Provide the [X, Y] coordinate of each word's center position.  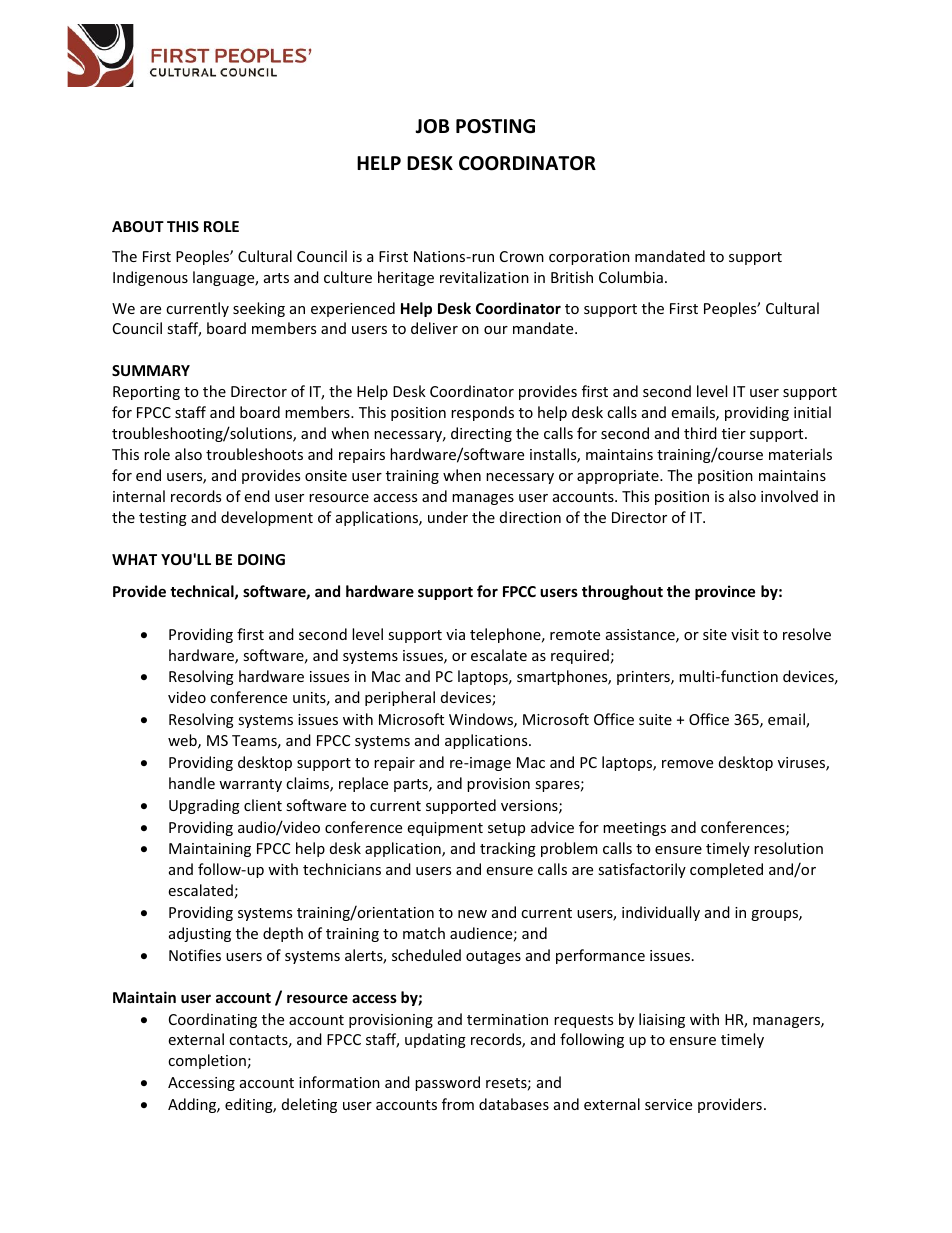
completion [207, 1061]
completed [726, 870]
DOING [261, 559]
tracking [508, 849]
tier [734, 433]
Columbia [631, 277]
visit [745, 634]
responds [482, 413]
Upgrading [204, 806]
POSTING [495, 126]
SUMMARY [151, 370]
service [668, 1104]
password [447, 1083]
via [455, 634]
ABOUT [138, 226]
